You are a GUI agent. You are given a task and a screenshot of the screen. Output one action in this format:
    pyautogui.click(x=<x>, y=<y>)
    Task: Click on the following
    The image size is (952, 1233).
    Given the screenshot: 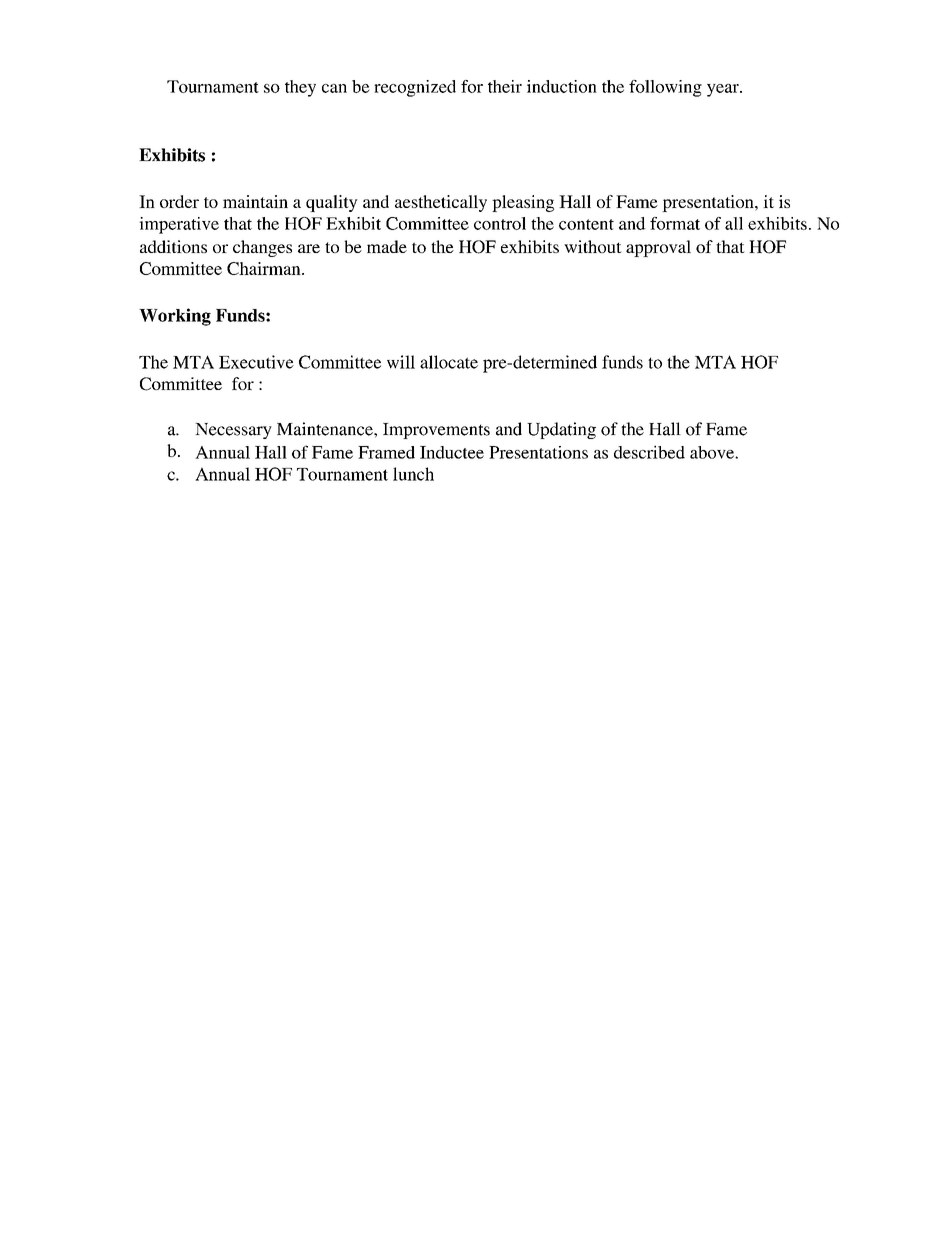 What is the action you would take?
    pyautogui.click(x=665, y=88)
